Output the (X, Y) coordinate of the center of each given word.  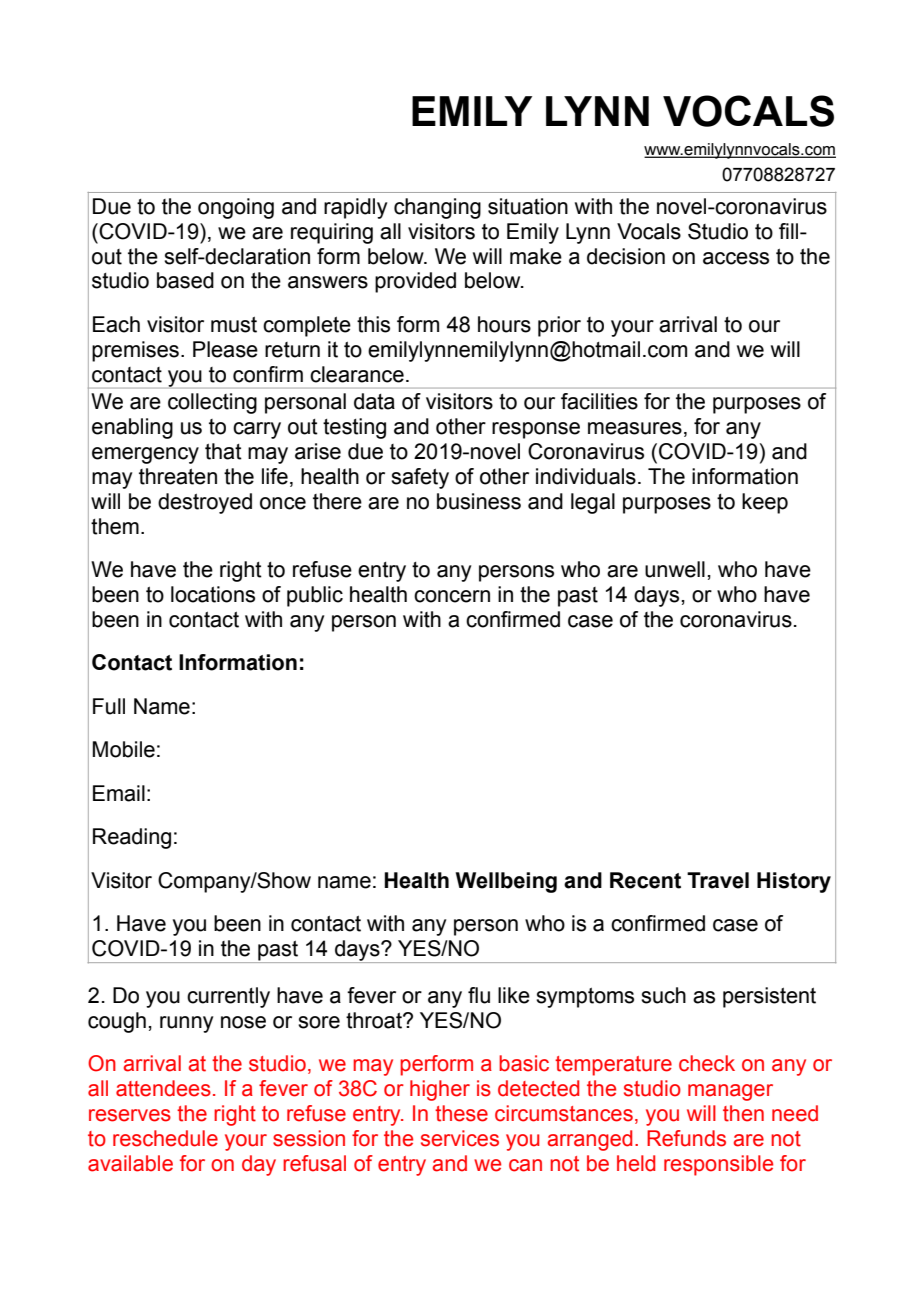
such (663, 995)
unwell (675, 569)
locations (213, 594)
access (736, 258)
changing (437, 208)
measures (635, 428)
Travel (718, 880)
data (374, 401)
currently (228, 997)
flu (479, 995)
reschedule (165, 1138)
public (315, 596)
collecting (212, 403)
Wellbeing (506, 882)
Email (119, 793)
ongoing (236, 208)
